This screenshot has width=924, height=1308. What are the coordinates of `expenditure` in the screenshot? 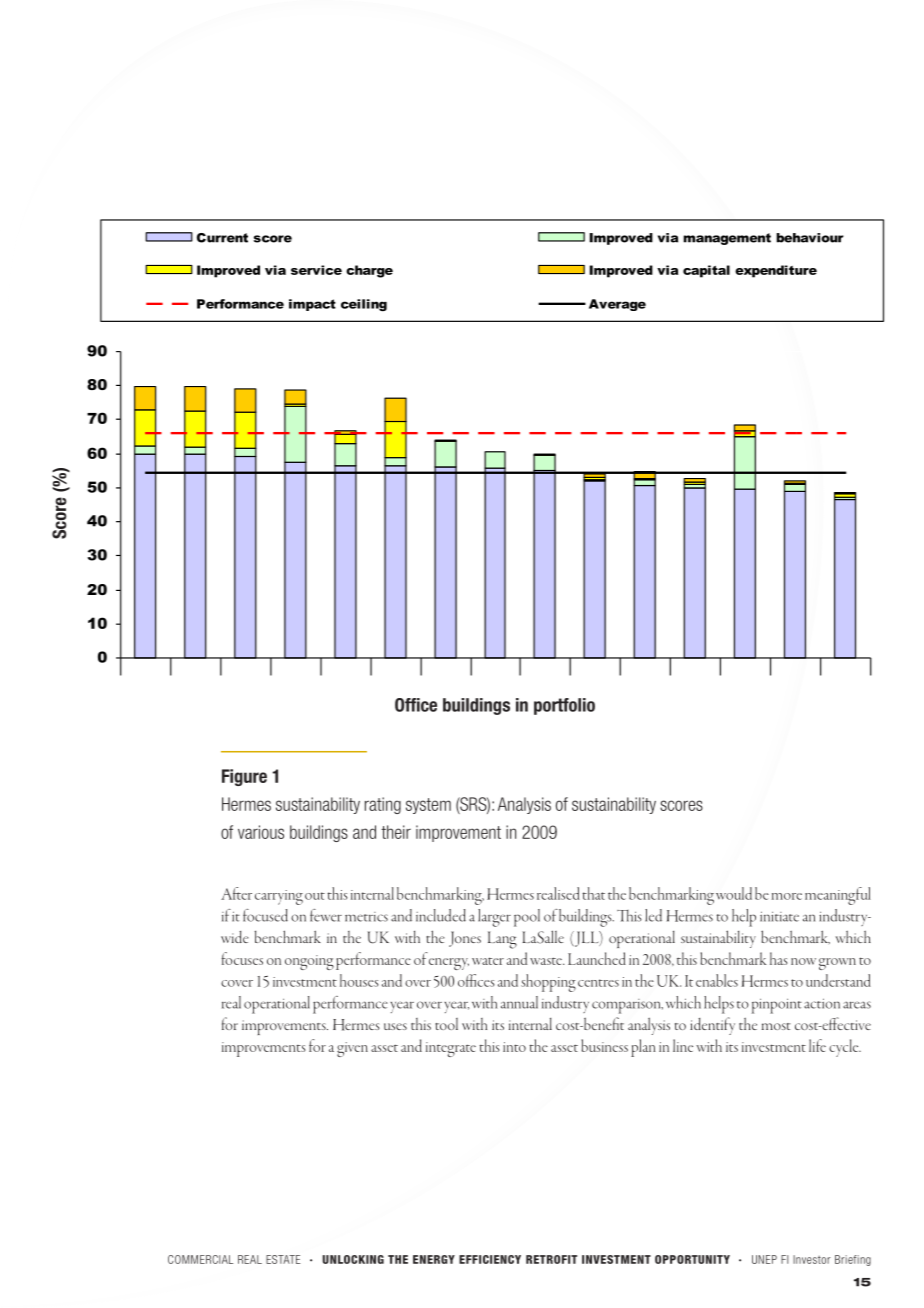 It's located at (776, 271).
